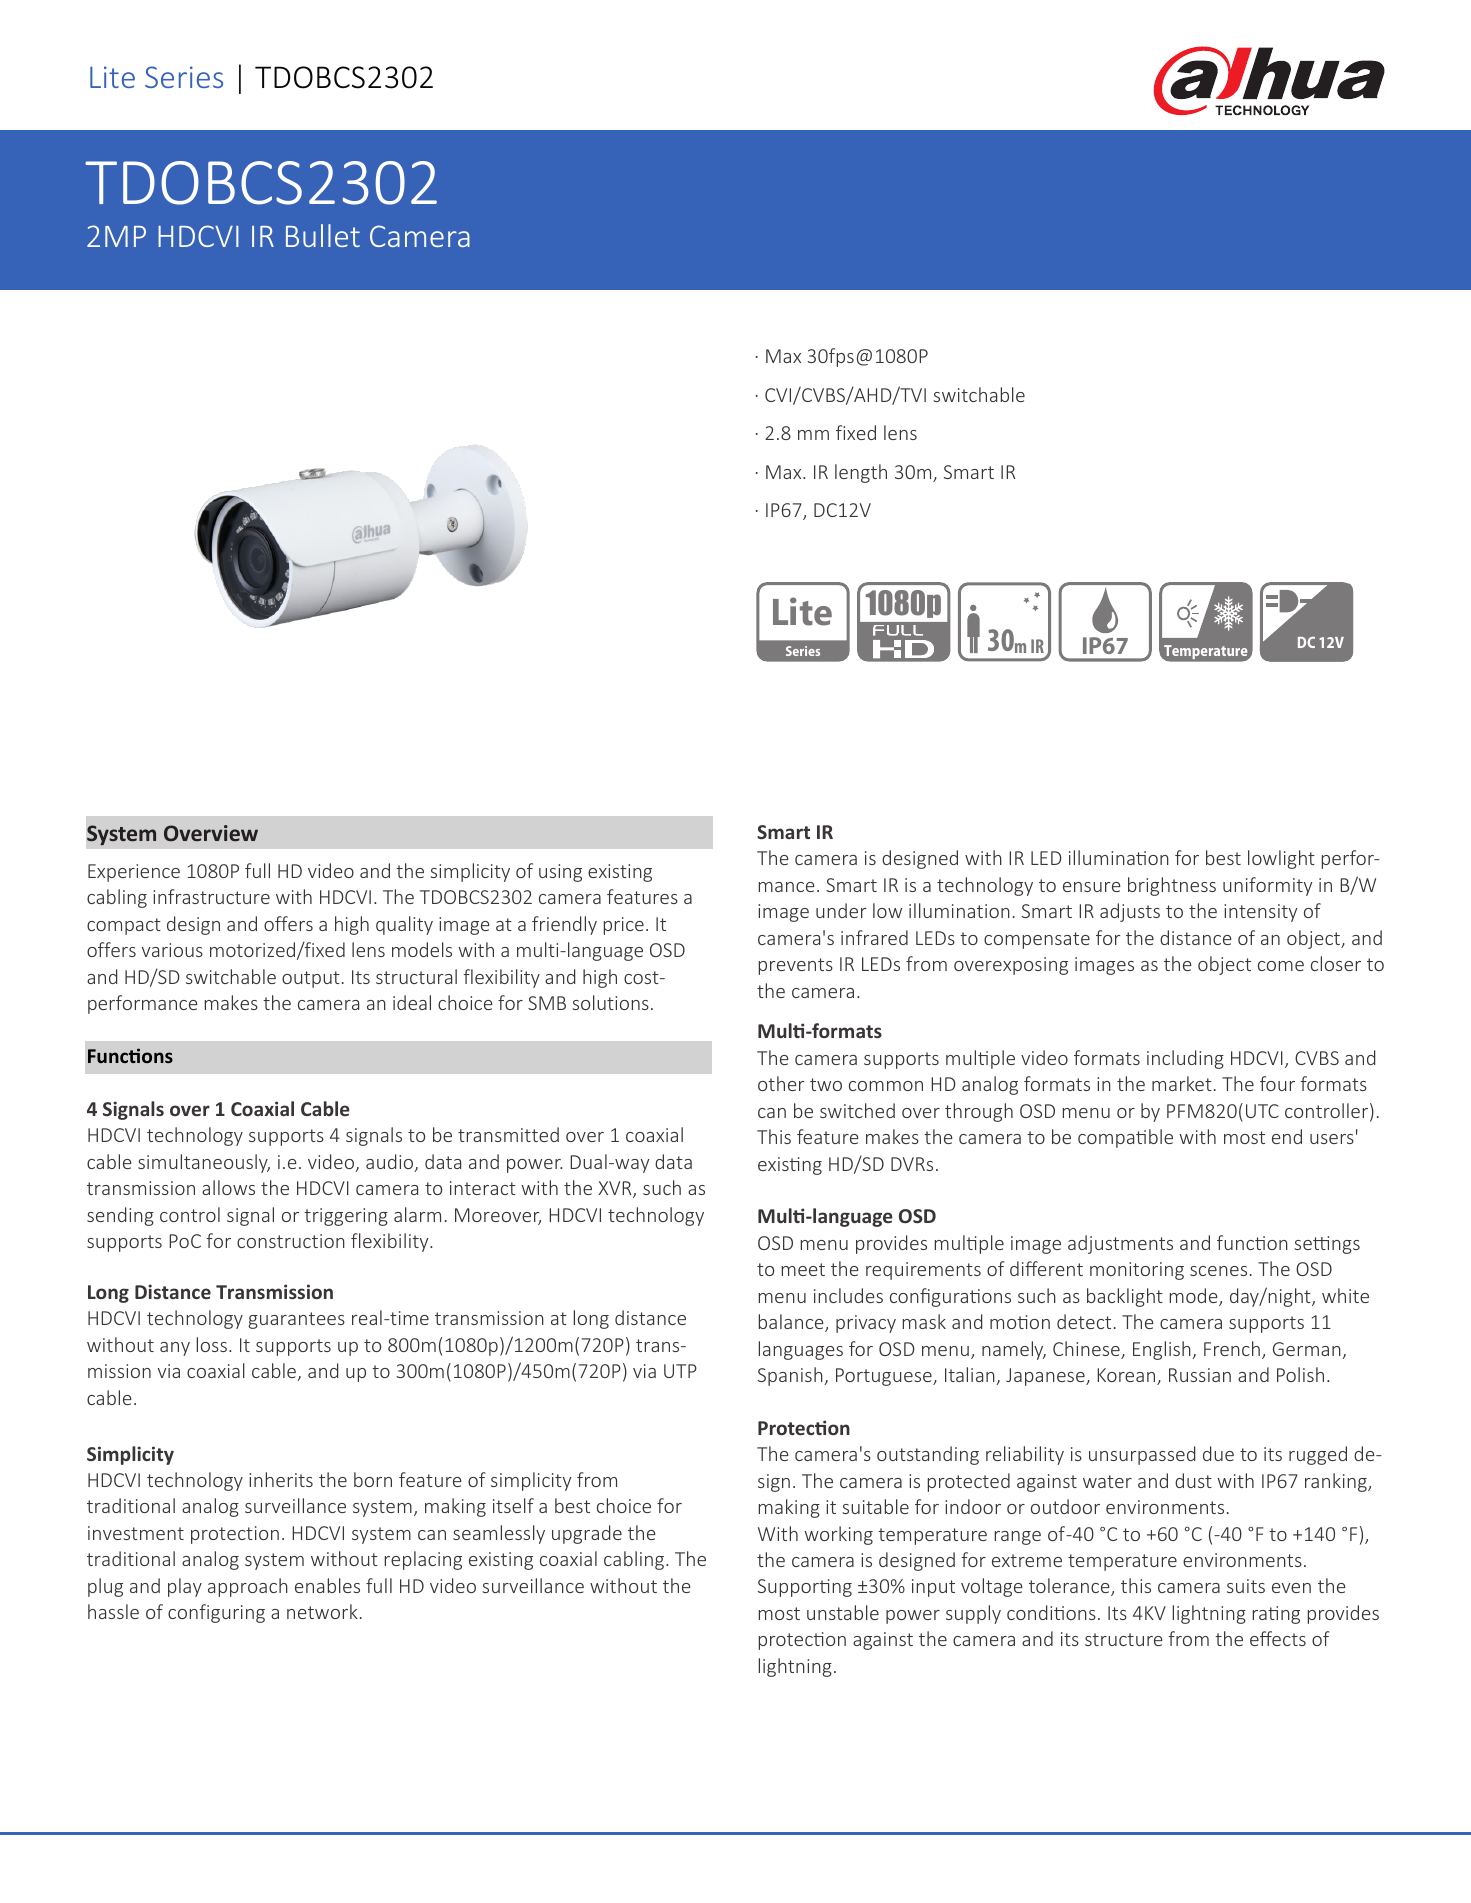 The width and height of the screenshot is (1471, 1903). Describe the element at coordinates (1246, 1586) in the screenshot. I see `suits` at that location.
